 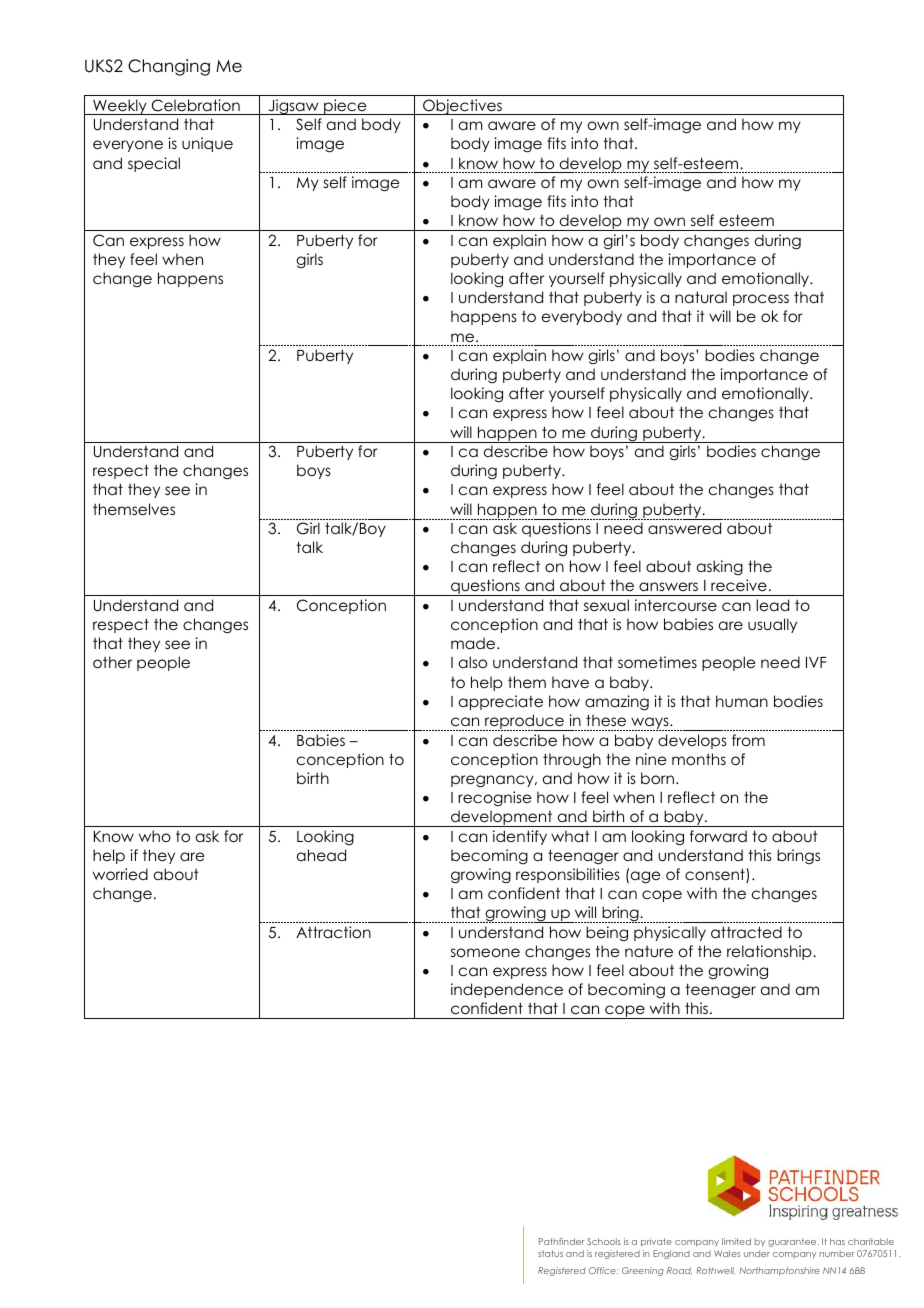 I want to click on unique, so click(x=207, y=144).
